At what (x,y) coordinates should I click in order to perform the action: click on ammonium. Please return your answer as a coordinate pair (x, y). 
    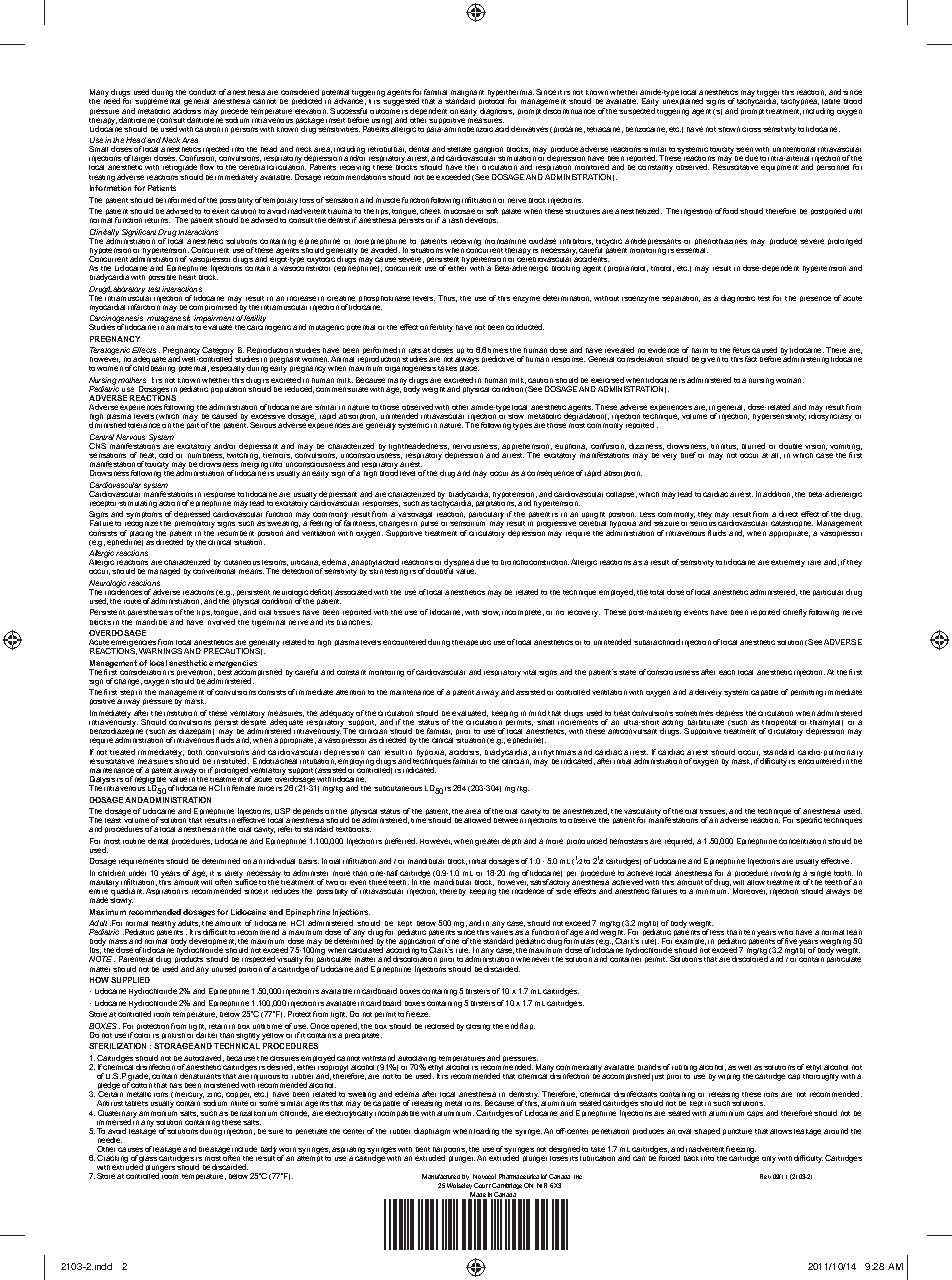
    Looking at the image, I should click on (158, 1111).
